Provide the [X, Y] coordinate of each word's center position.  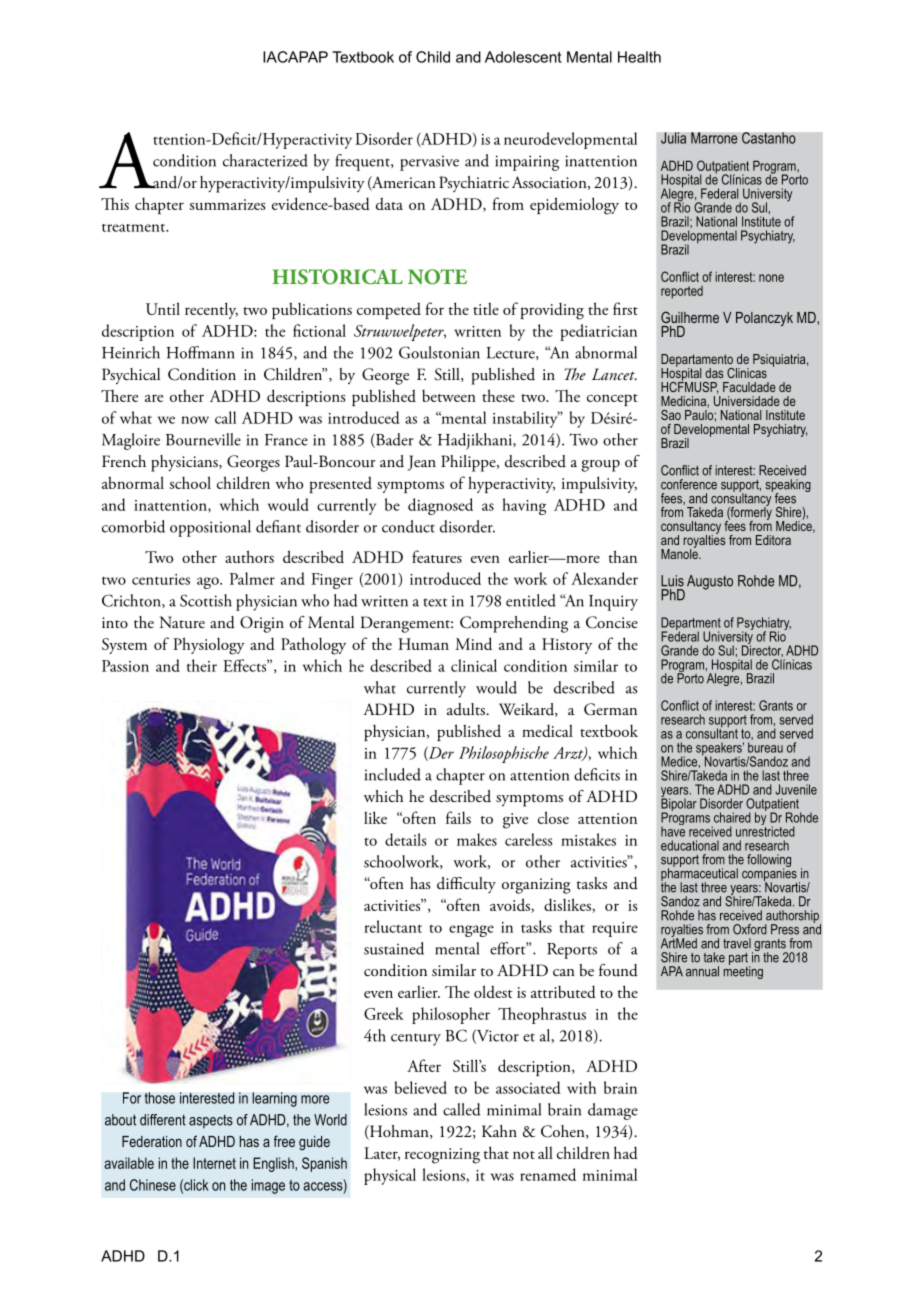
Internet [214, 1163]
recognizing [442, 1156]
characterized [265, 160]
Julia [673, 138]
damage [613, 1111]
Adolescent [523, 57]
